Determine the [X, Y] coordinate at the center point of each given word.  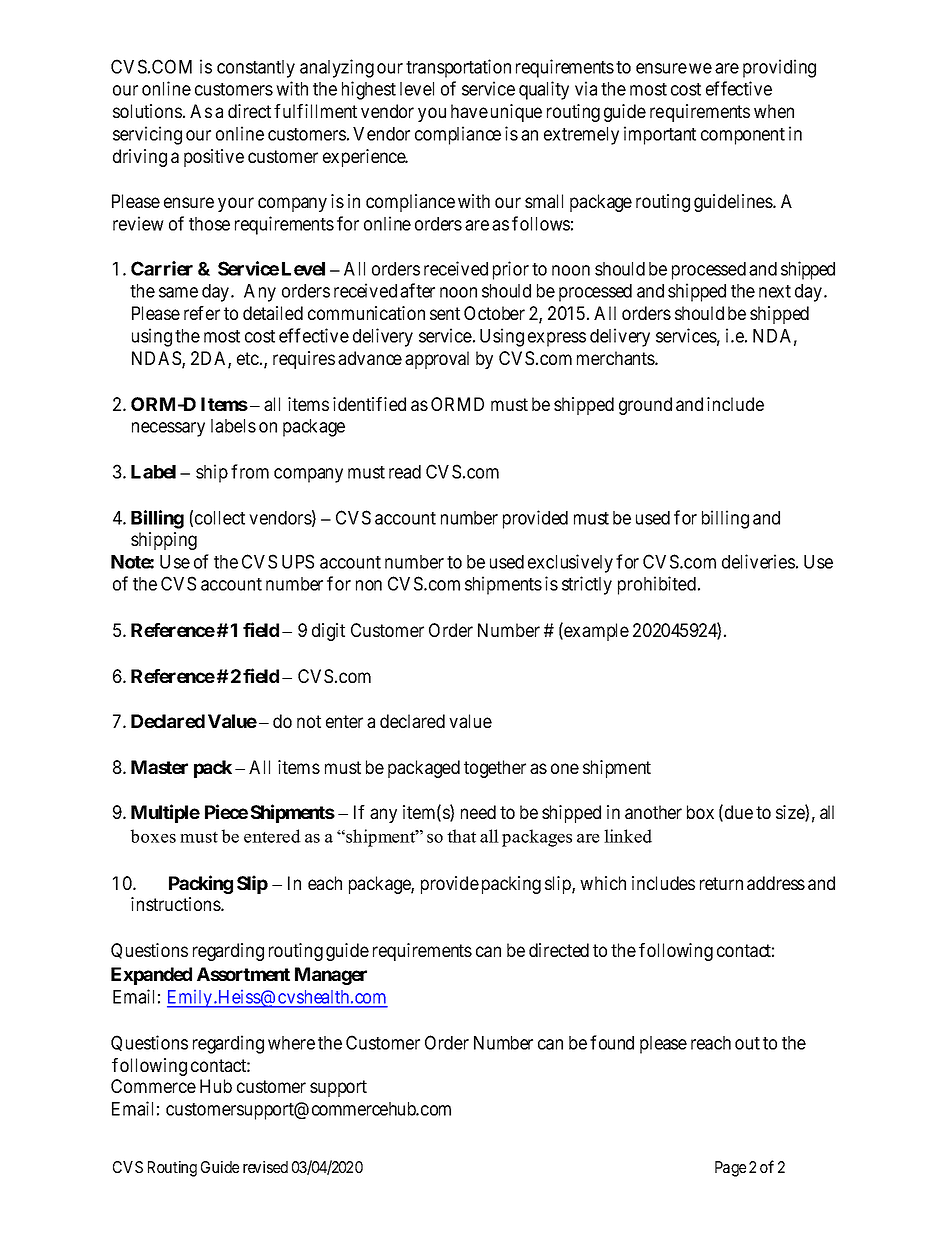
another [653, 812]
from [250, 471]
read [405, 472]
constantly [256, 69]
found [612, 1042]
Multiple [165, 813]
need [478, 812]
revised [265, 1167]
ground [645, 406]
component [743, 136]
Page [730, 1169]
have [469, 111]
